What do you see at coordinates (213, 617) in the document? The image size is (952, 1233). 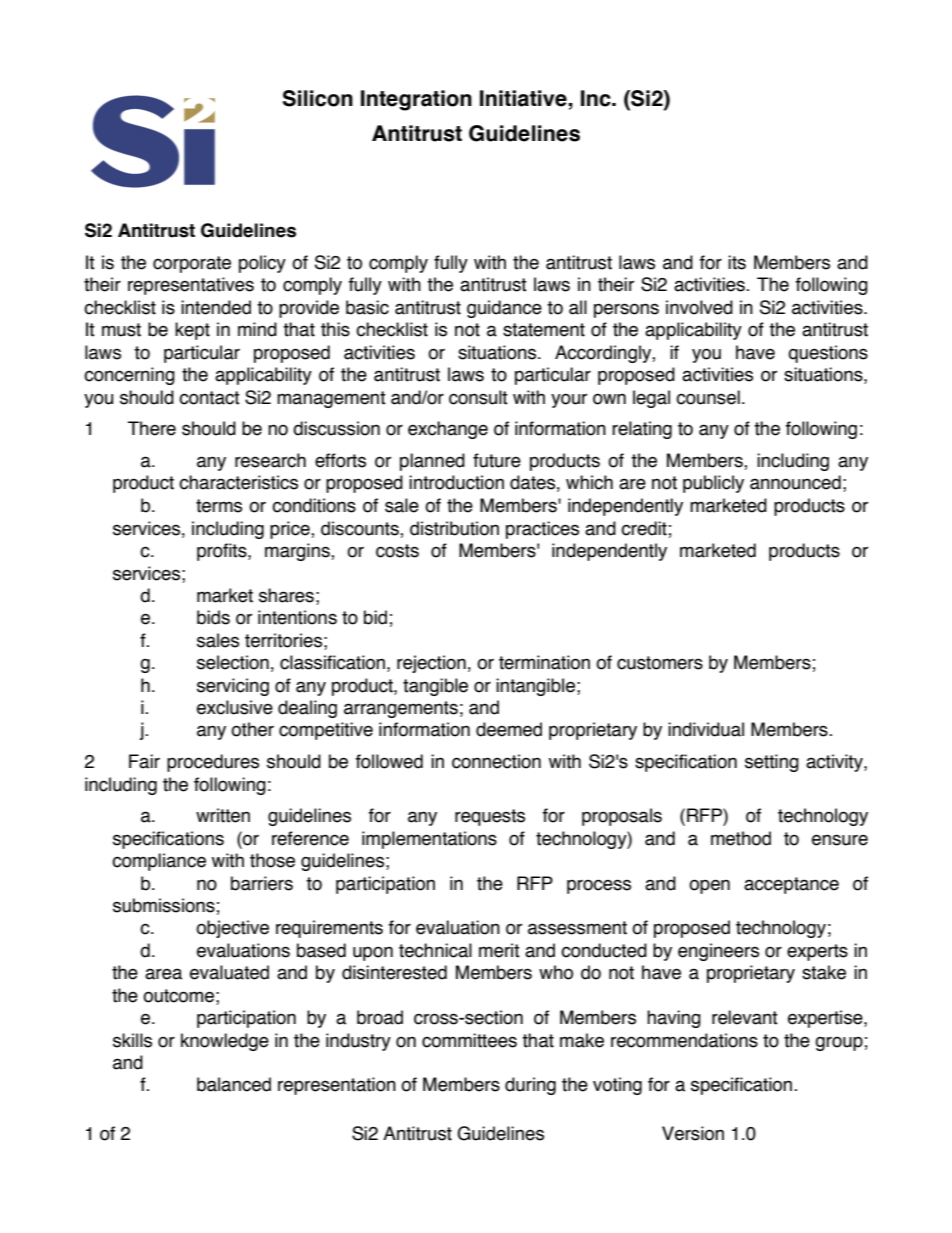 I see `bids` at bounding box center [213, 617].
